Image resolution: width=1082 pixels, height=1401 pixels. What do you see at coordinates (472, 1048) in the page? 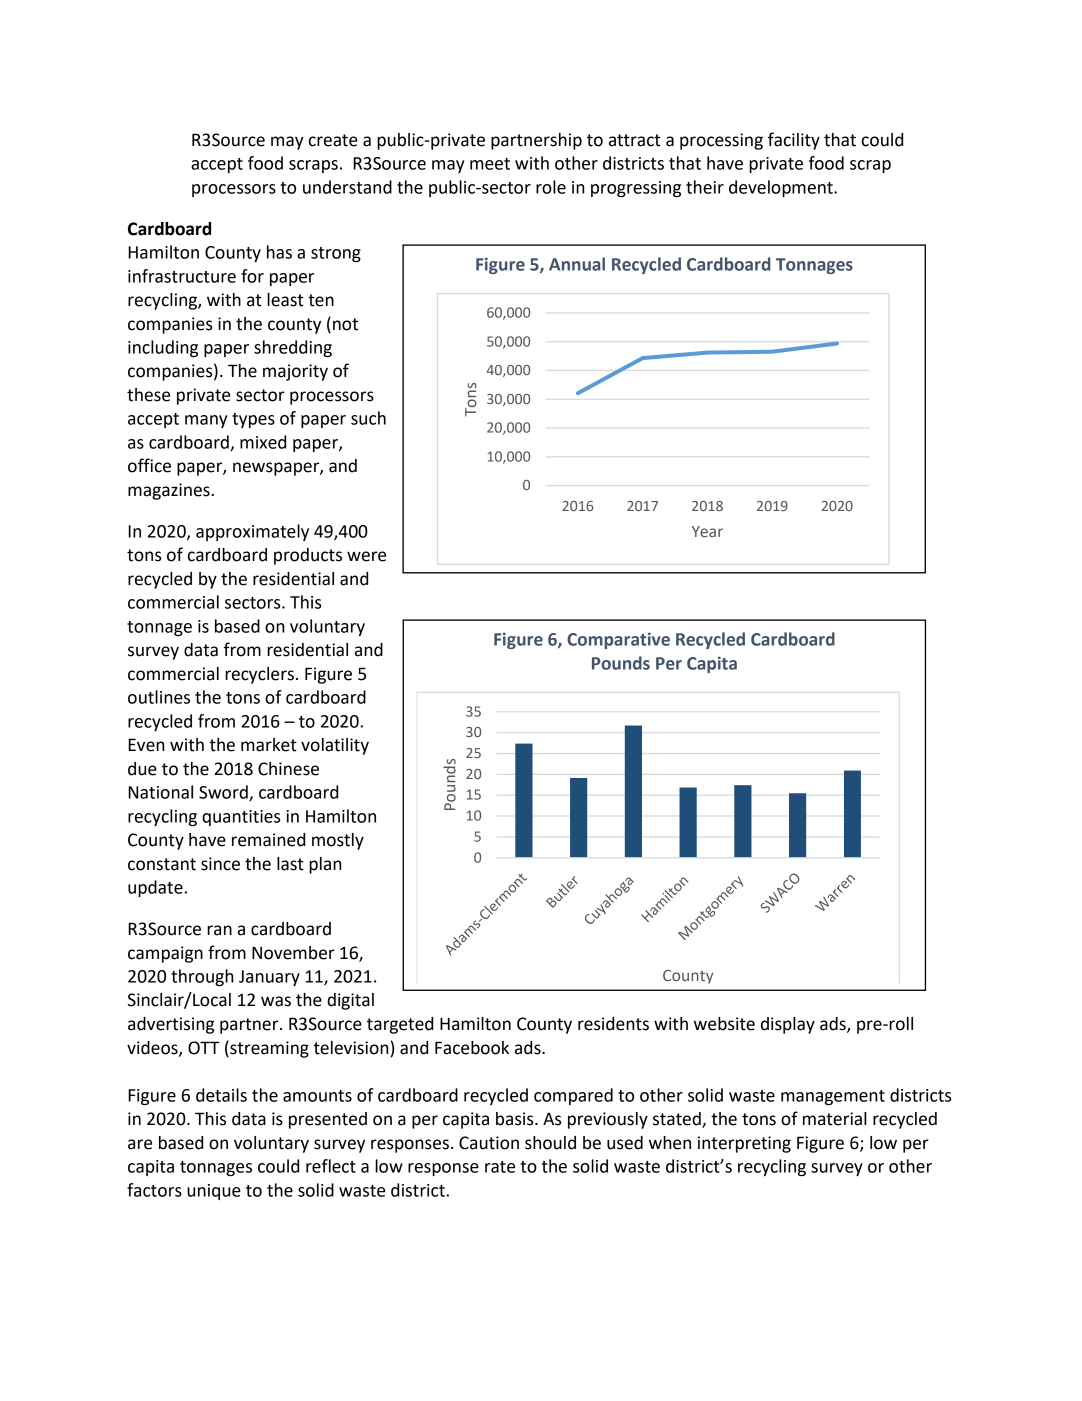
I see `Facebook` at bounding box center [472, 1048].
